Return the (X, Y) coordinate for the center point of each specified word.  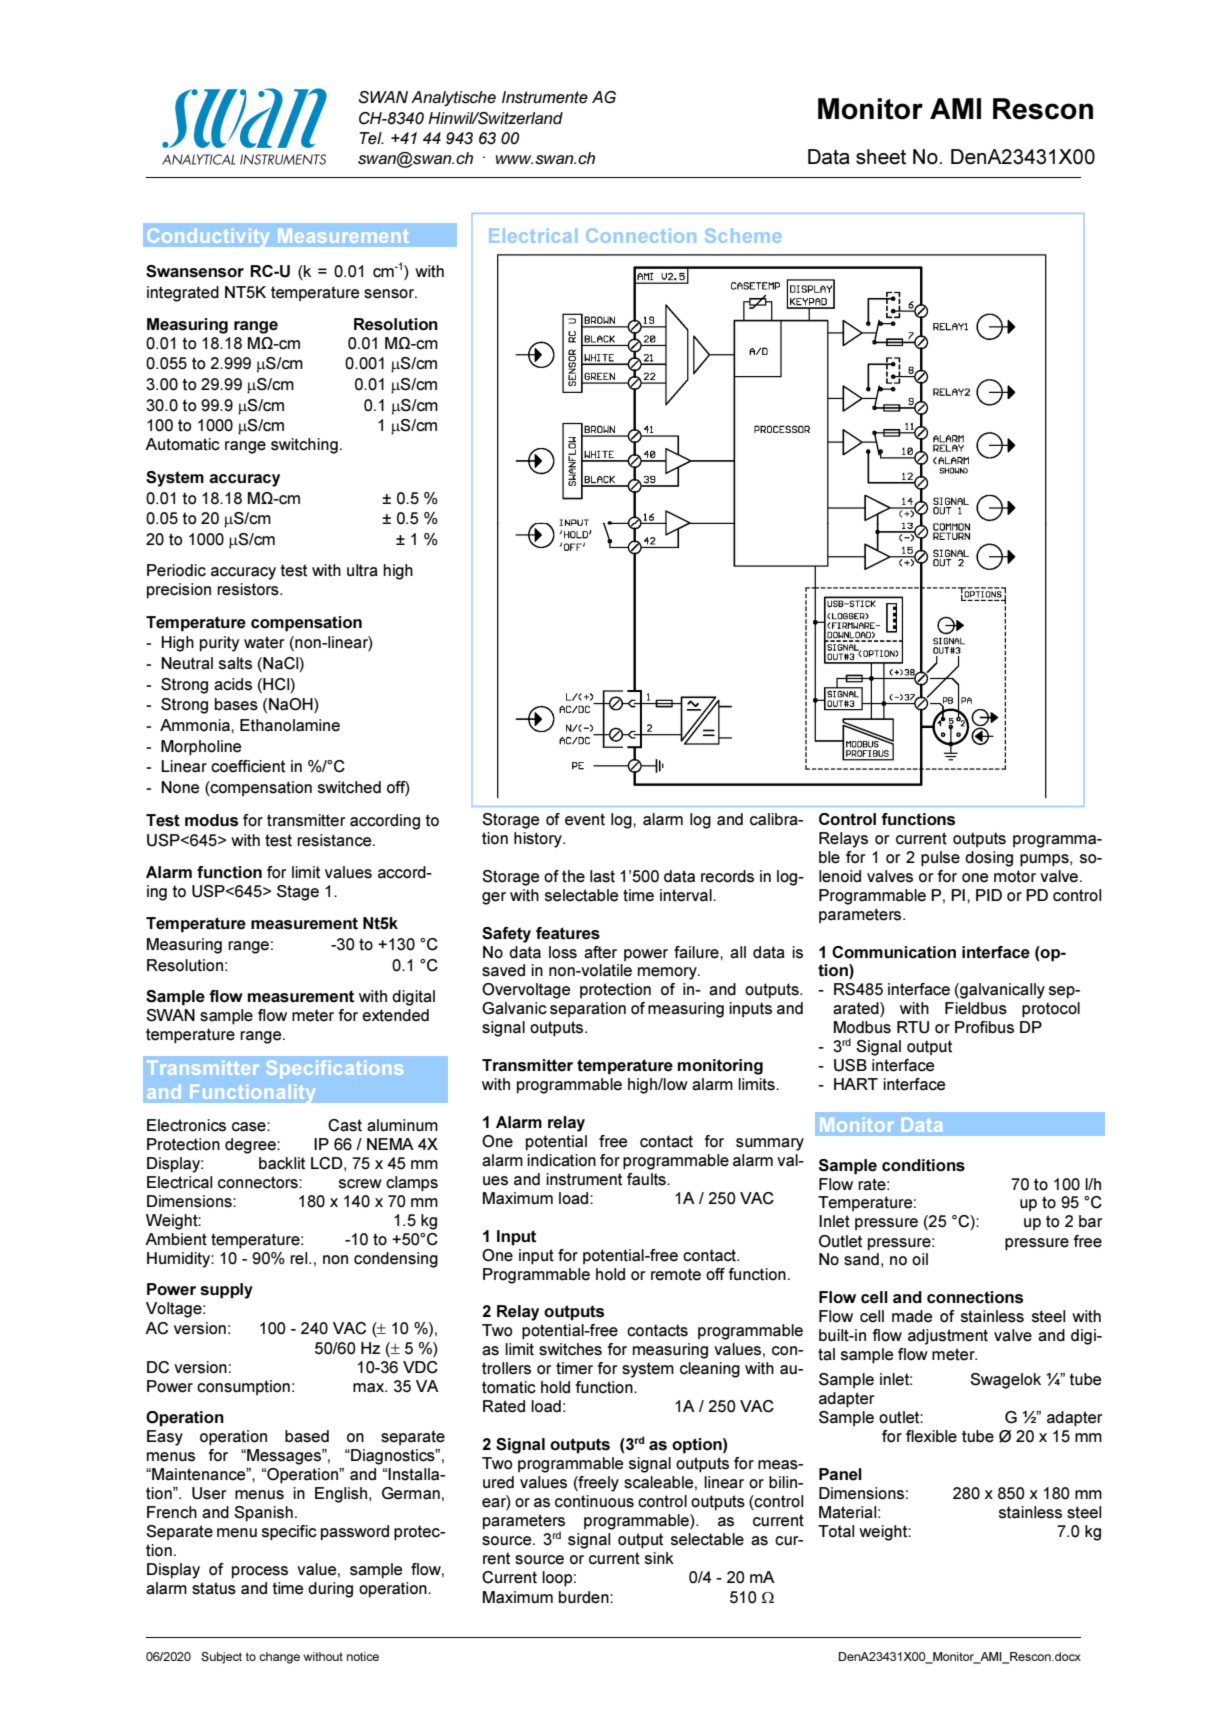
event (585, 819)
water (264, 642)
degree (251, 1146)
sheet (881, 157)
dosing (989, 859)
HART (856, 1084)
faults (647, 1179)
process (260, 1572)
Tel (371, 138)
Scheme (743, 235)
